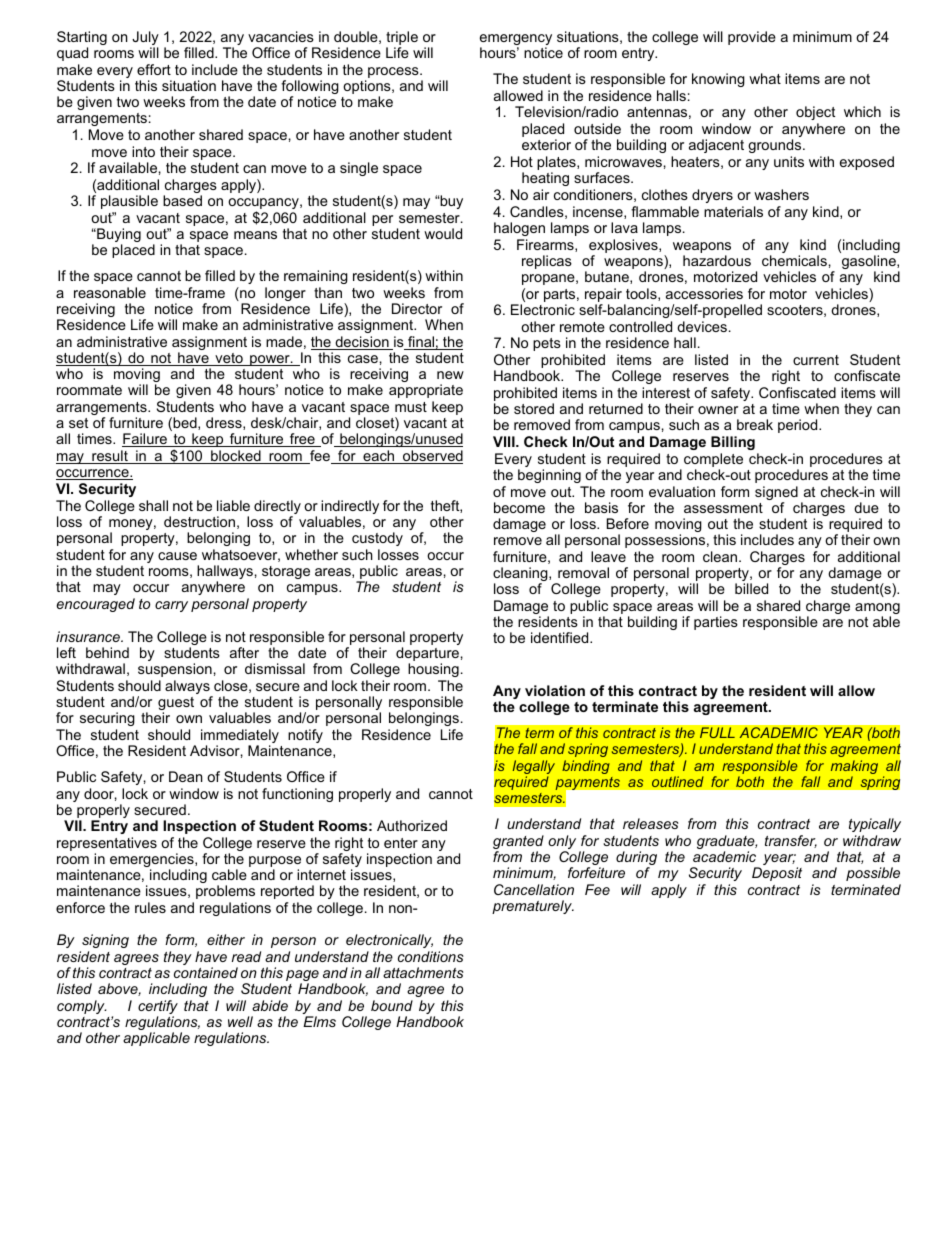 This screenshot has height=1233, width=952. What do you see at coordinates (423, 972) in the screenshot?
I see `attachments` at bounding box center [423, 972].
